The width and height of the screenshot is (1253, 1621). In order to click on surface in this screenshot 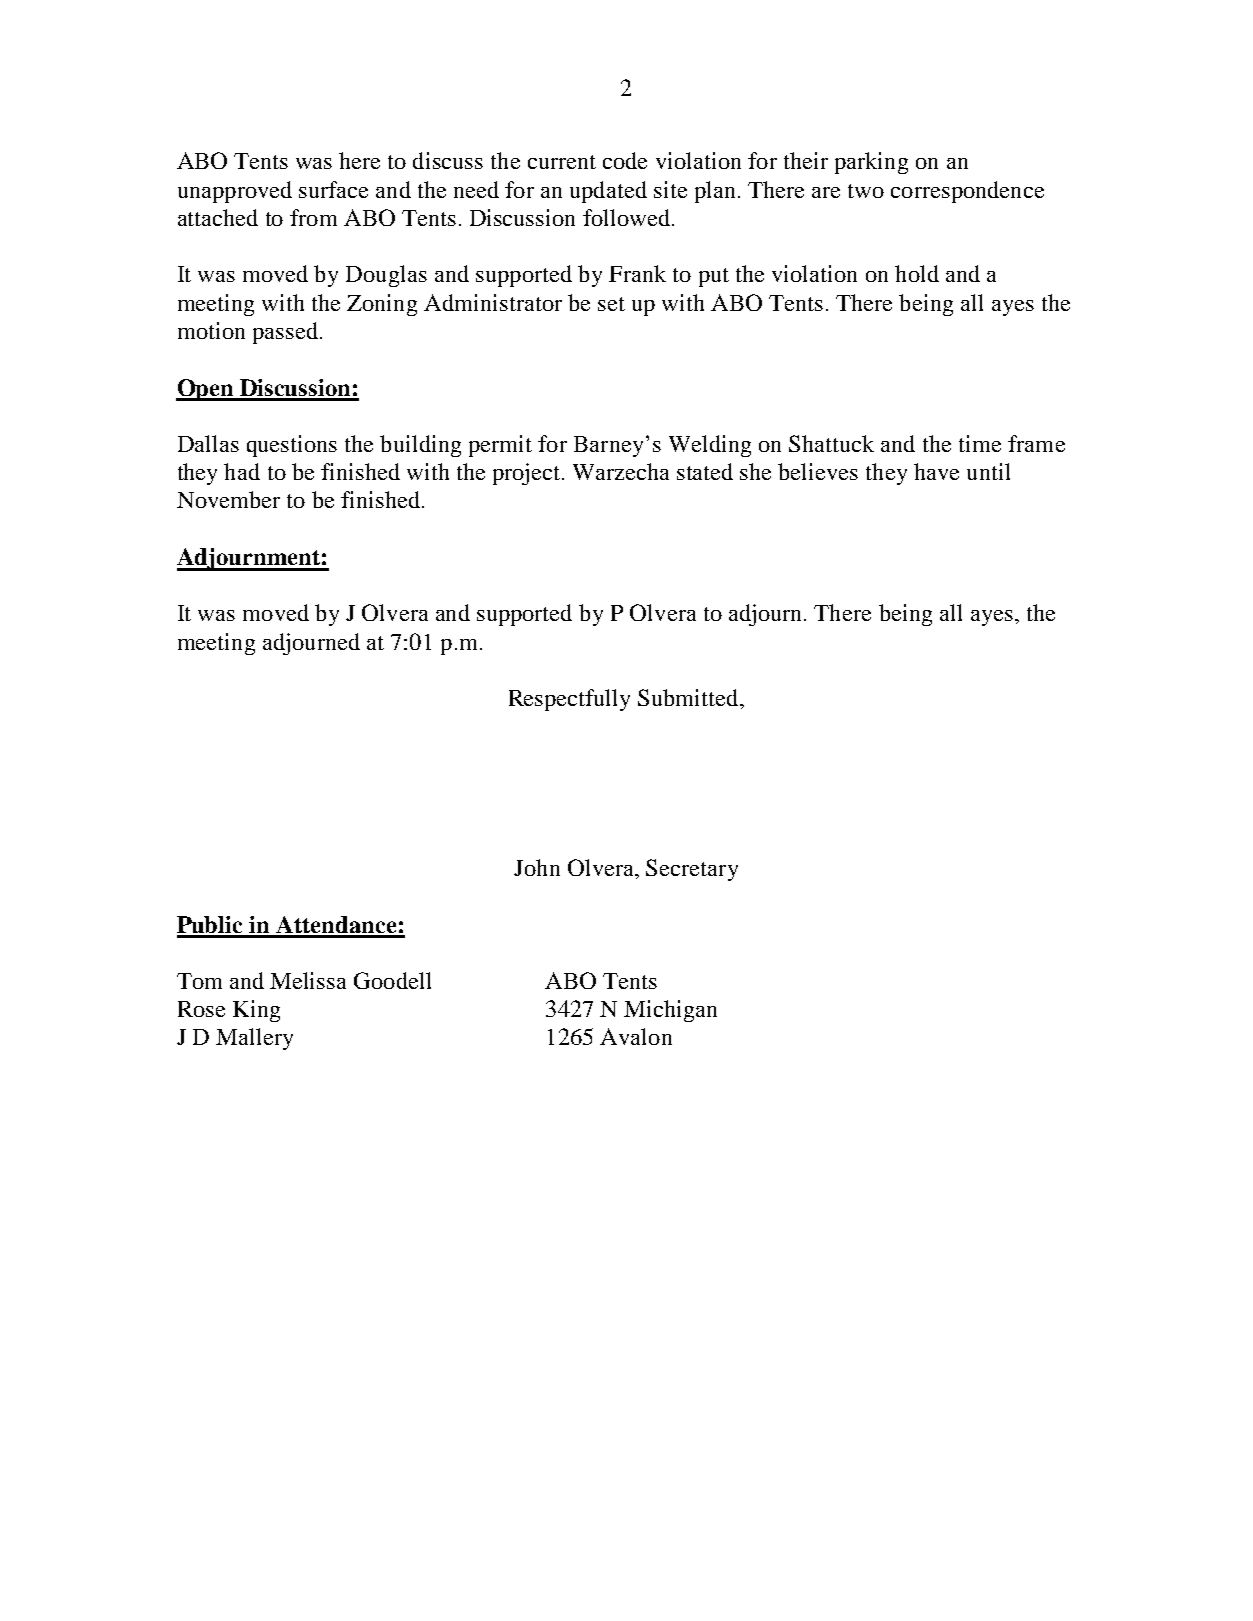, I will do `click(333, 189)`.
